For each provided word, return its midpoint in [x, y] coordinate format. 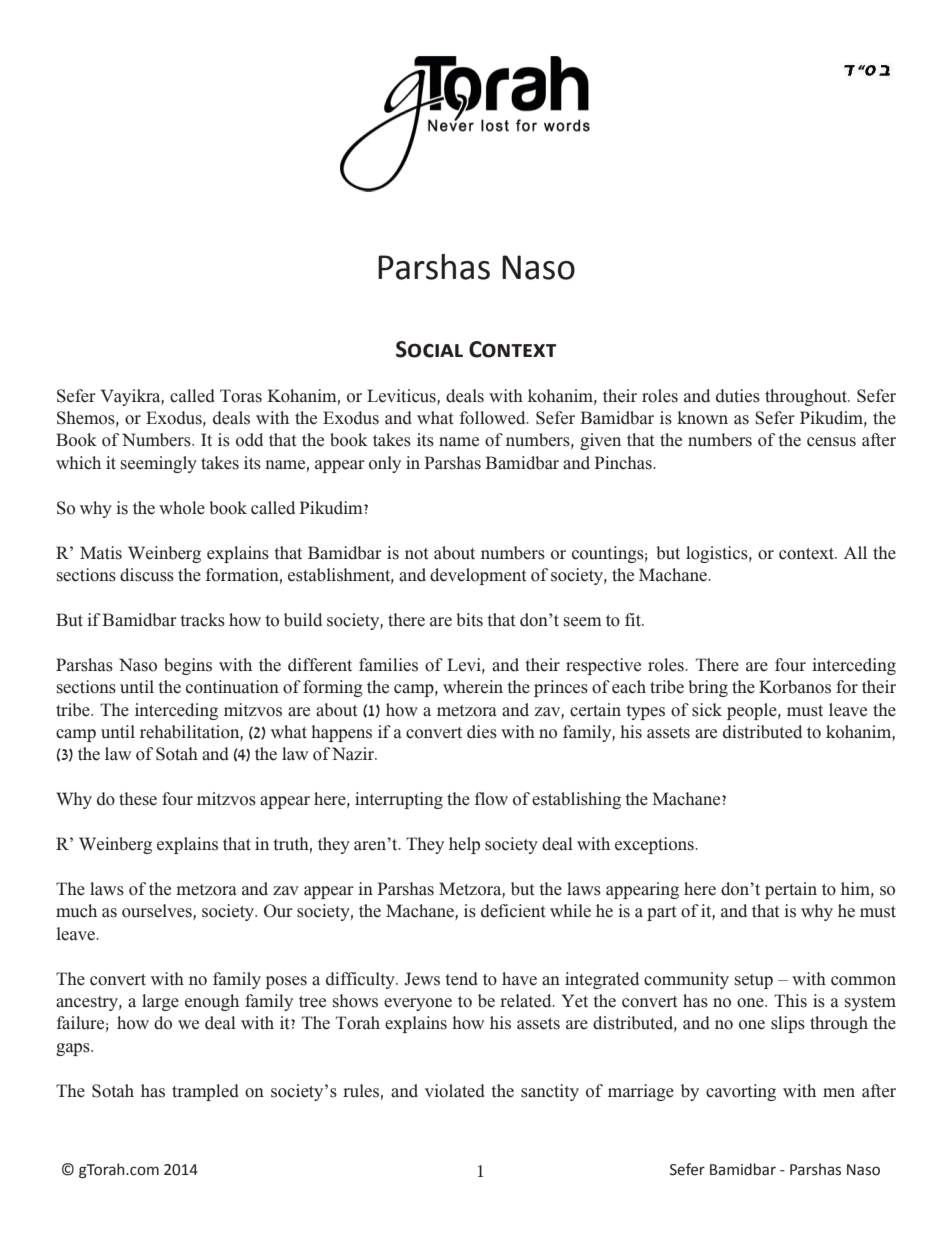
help [464, 845]
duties [738, 396]
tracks [202, 620]
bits [469, 620]
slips [788, 1024]
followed [494, 418]
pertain [791, 890]
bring [708, 688]
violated [455, 1091]
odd [249, 440]
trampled [205, 1092]
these [138, 799]
